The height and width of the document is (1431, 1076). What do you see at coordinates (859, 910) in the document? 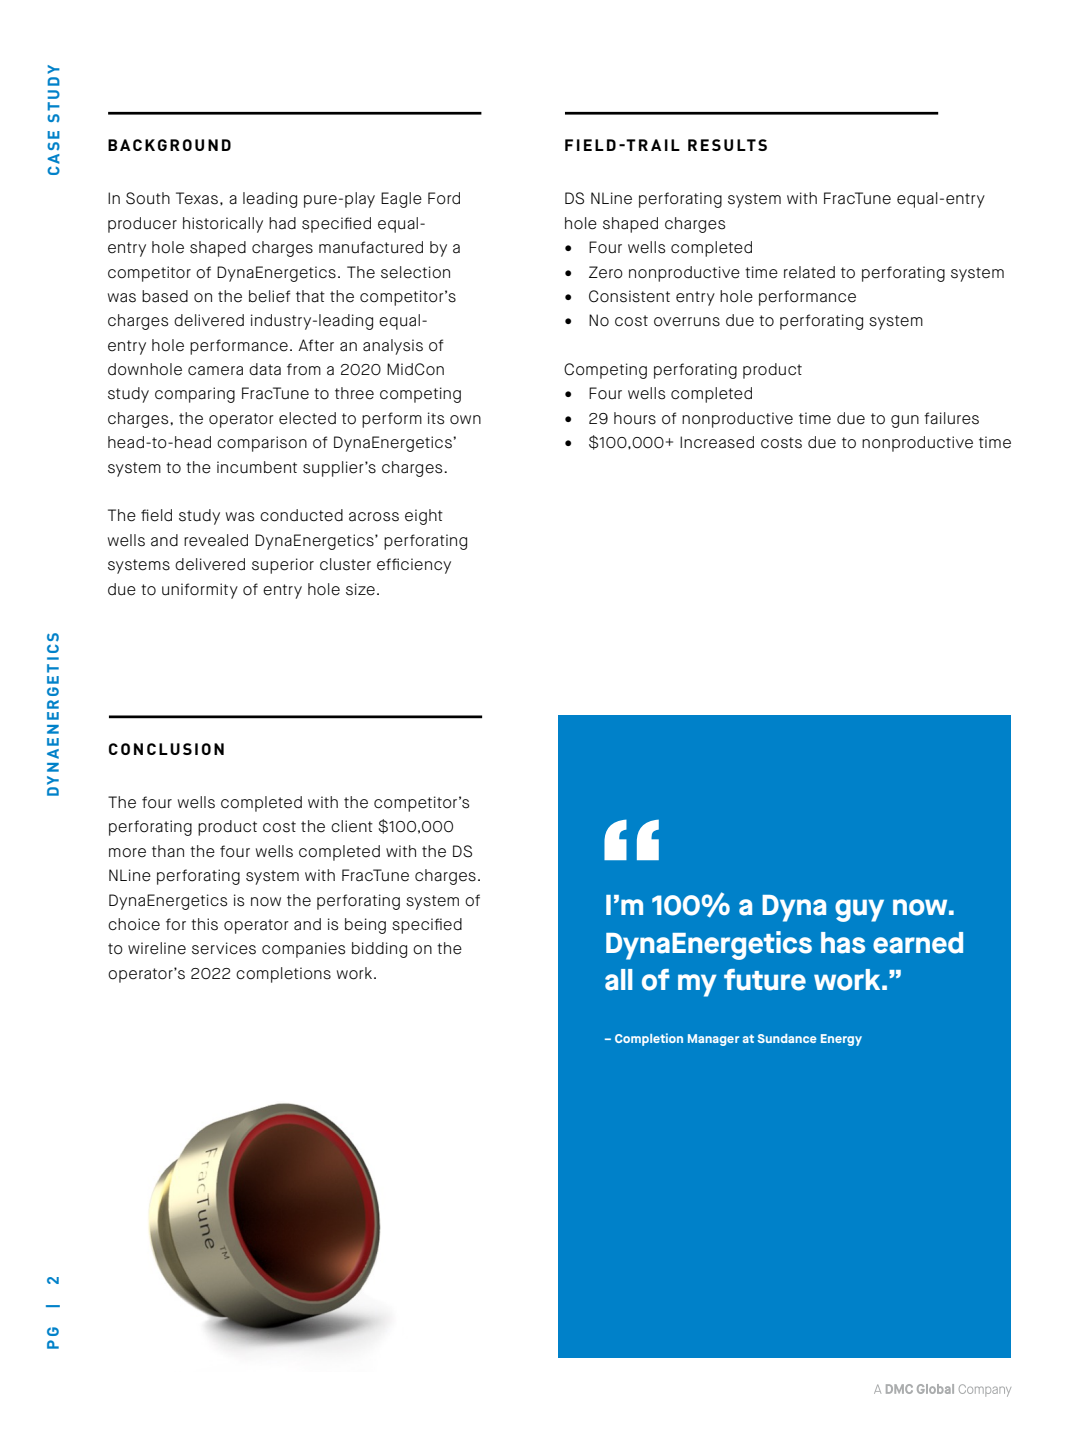
I see `guy` at bounding box center [859, 910].
